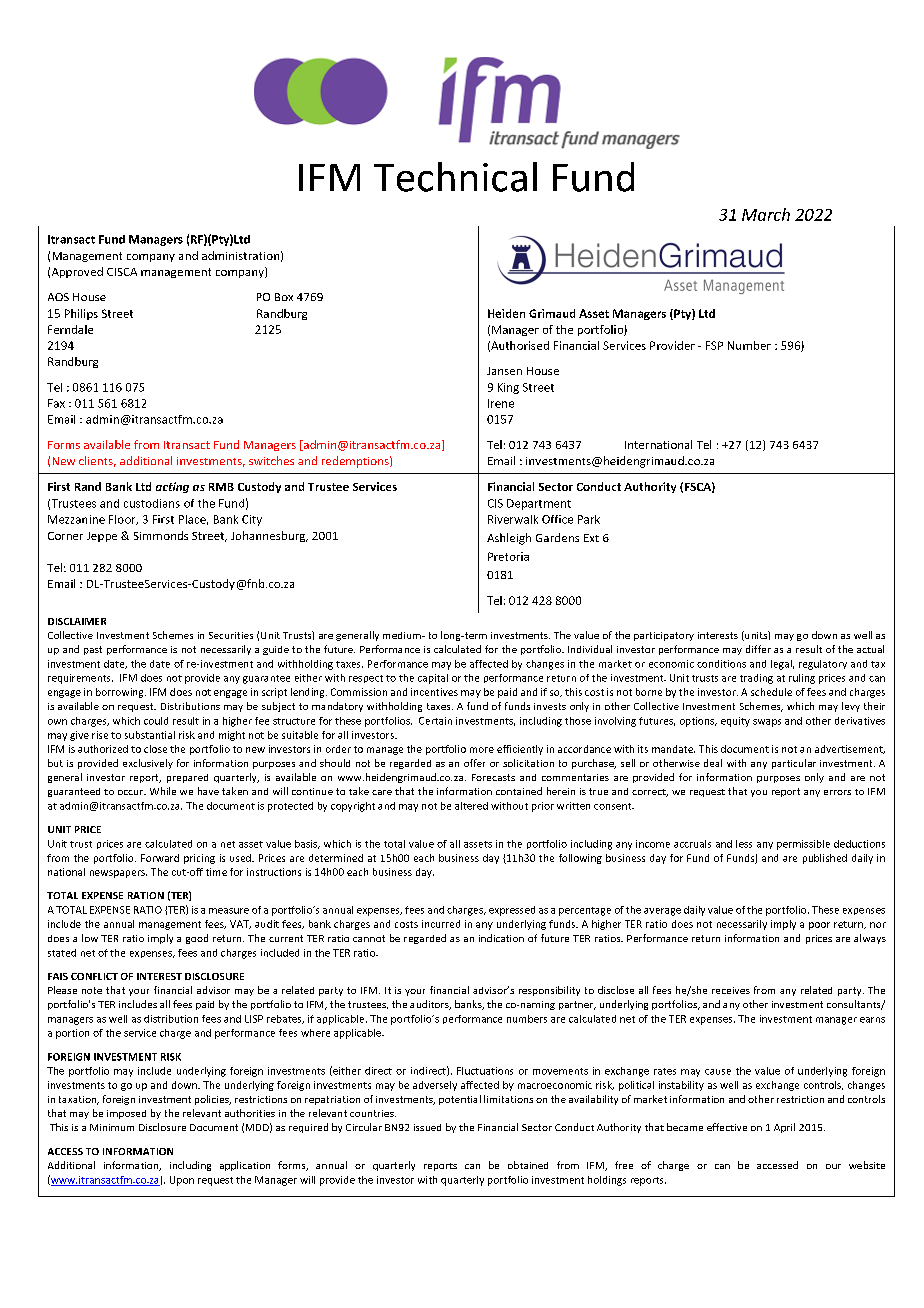 Image resolution: width=924 pixels, height=1308 pixels. Describe the element at coordinates (427, 1127) in the screenshot. I see `issued` at that location.
